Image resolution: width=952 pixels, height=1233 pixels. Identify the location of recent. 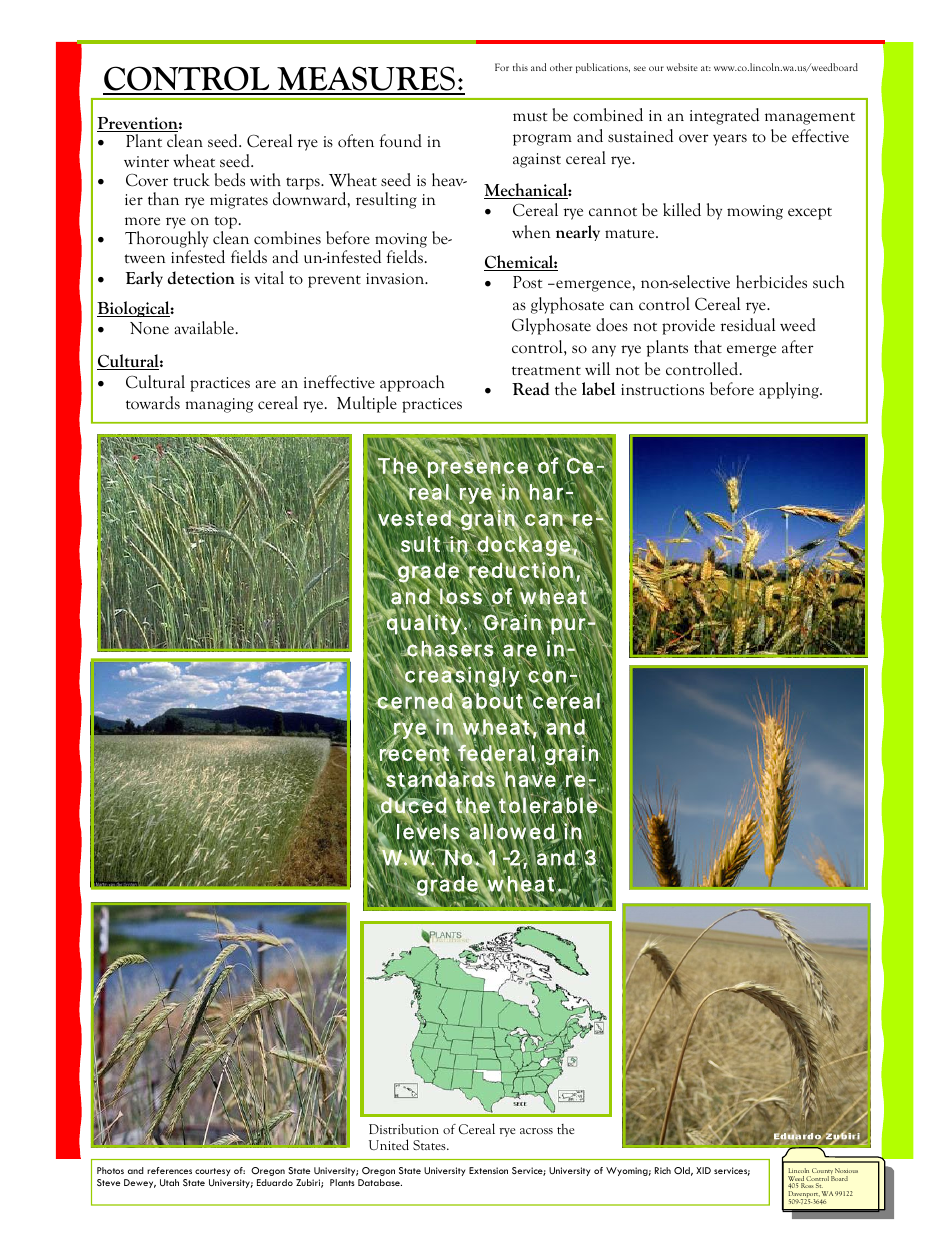
(415, 753).
